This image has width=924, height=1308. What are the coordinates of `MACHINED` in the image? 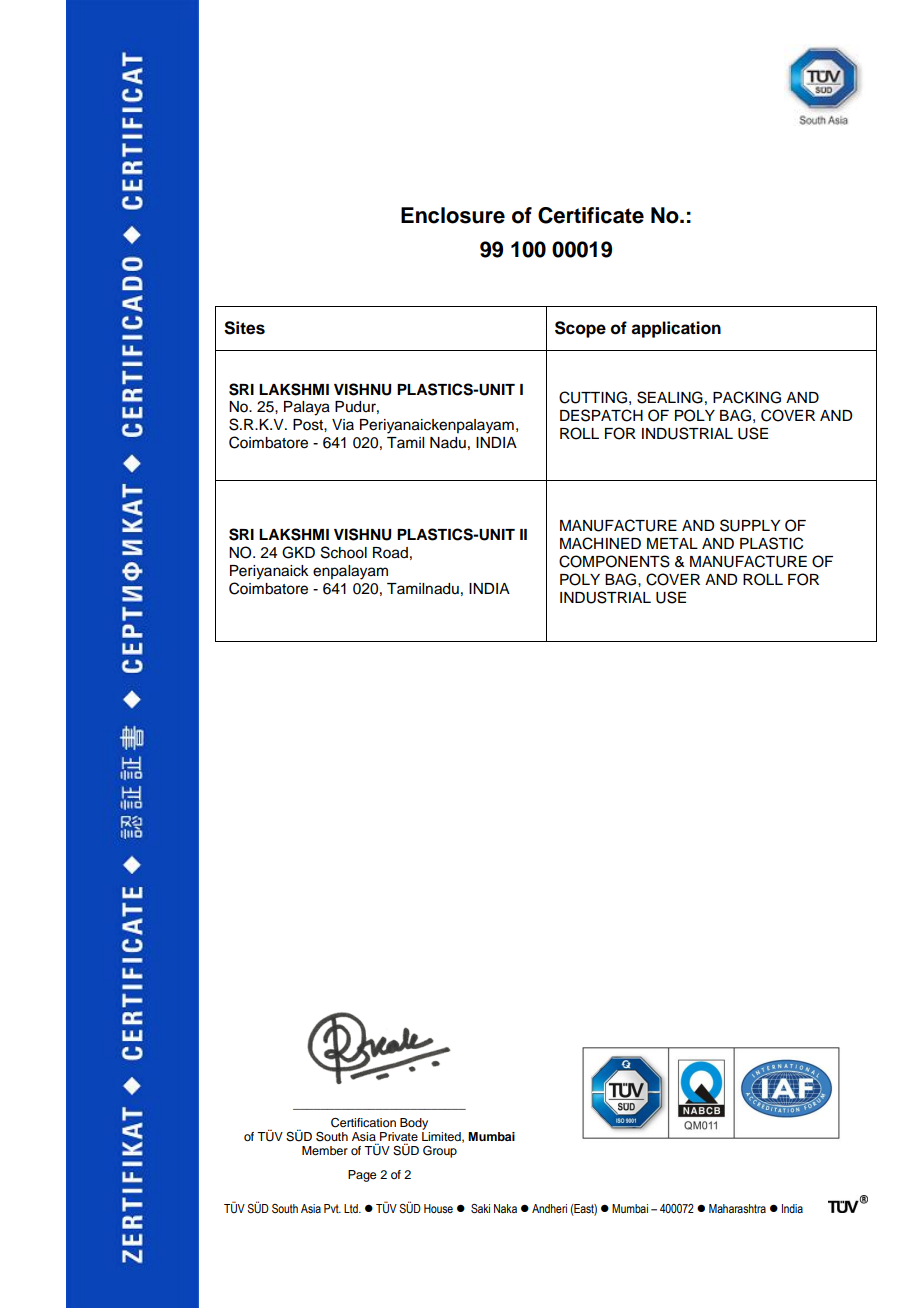 It's located at (600, 543).
